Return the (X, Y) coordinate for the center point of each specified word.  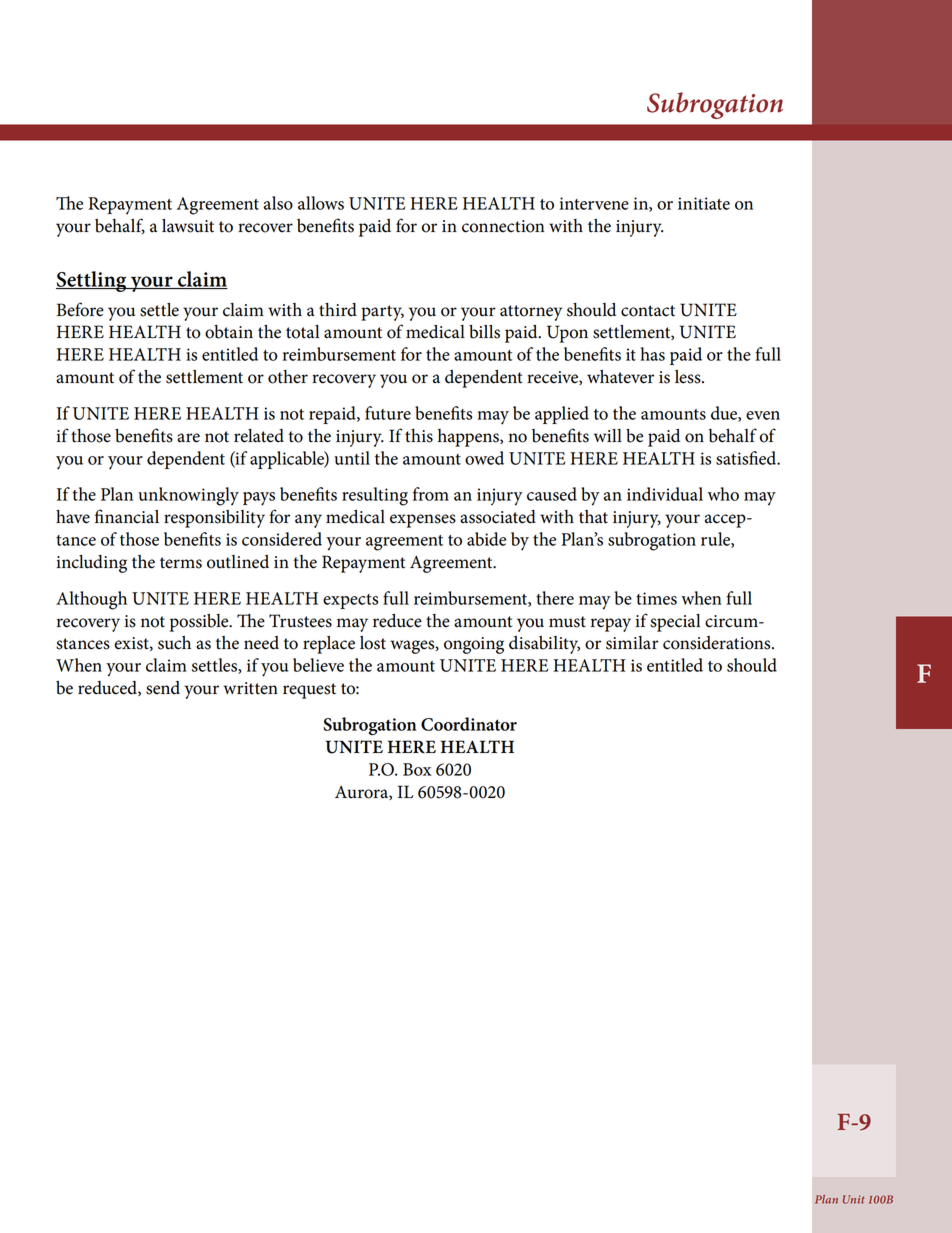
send (163, 688)
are (188, 438)
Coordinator (469, 724)
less (689, 377)
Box (417, 769)
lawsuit (188, 226)
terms (181, 563)
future (388, 413)
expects (350, 601)
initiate (704, 203)
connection (503, 226)
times (656, 598)
